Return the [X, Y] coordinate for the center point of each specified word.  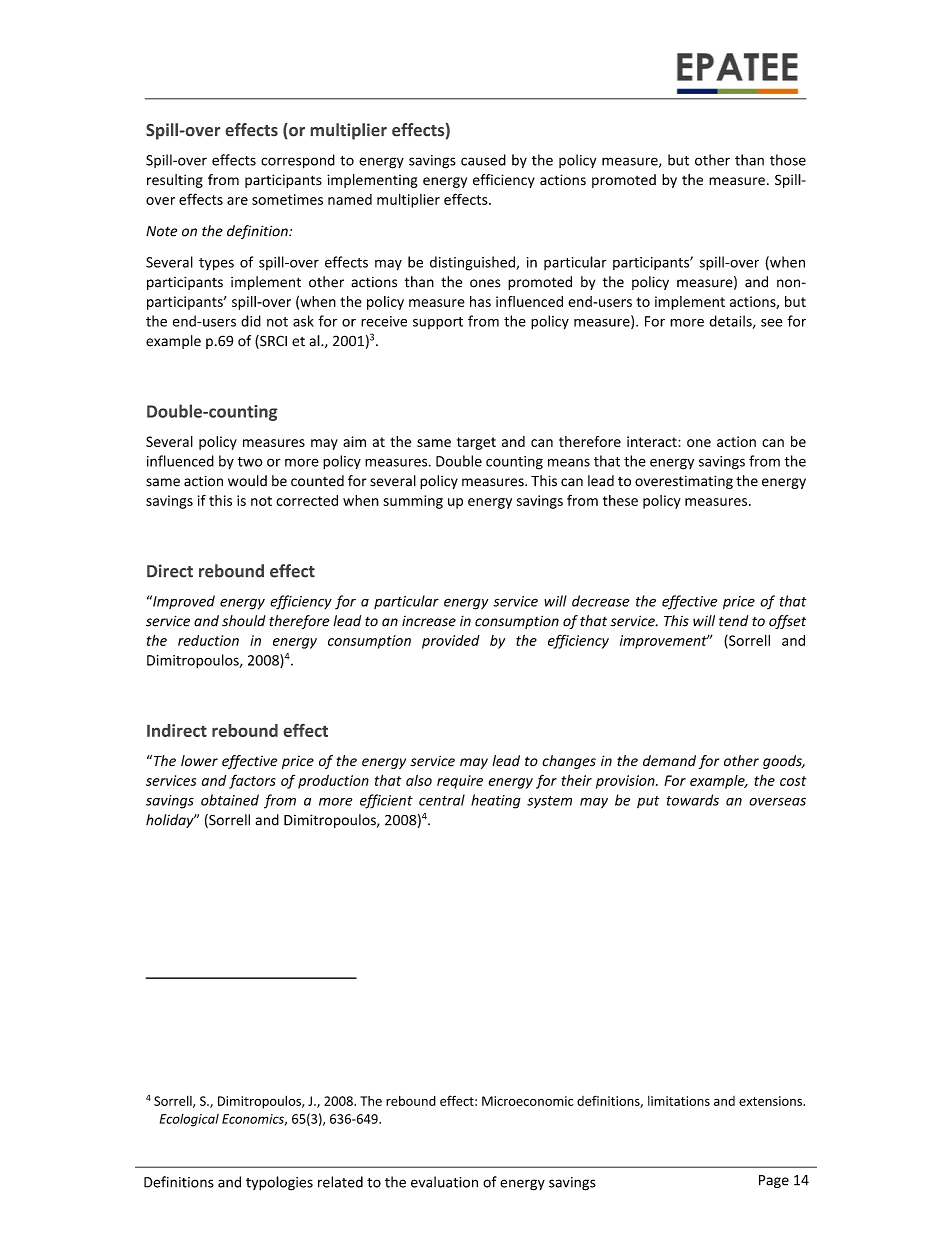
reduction [208, 640]
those [788, 160]
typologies [279, 1183]
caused [483, 160]
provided [451, 642]
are [237, 201]
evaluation [444, 1182]
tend [733, 621]
